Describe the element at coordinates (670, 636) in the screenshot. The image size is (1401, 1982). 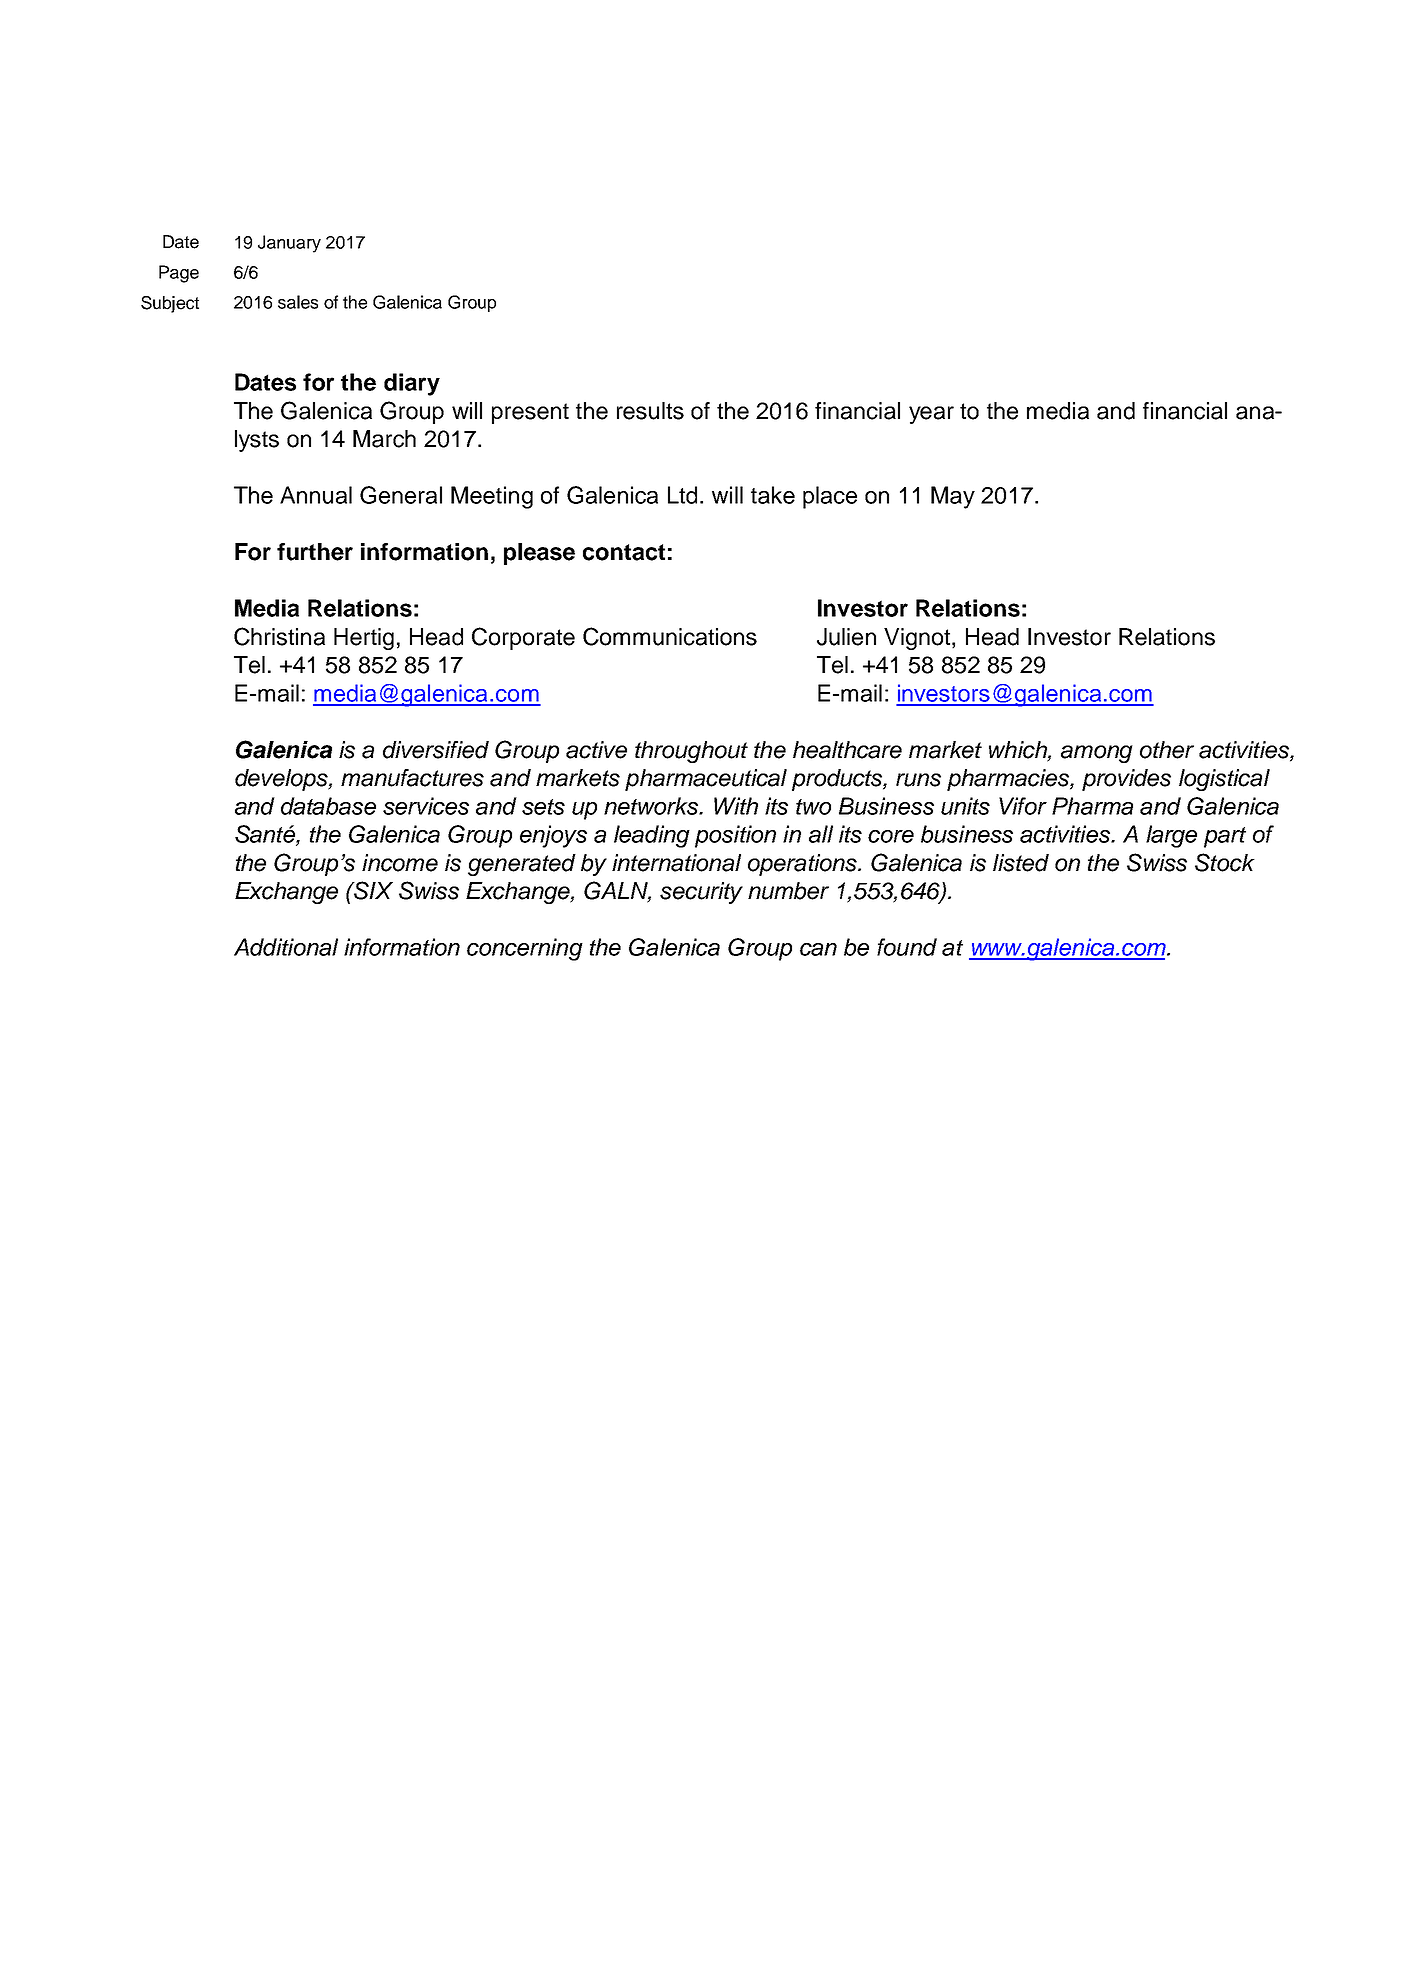
I see `Communications` at that location.
